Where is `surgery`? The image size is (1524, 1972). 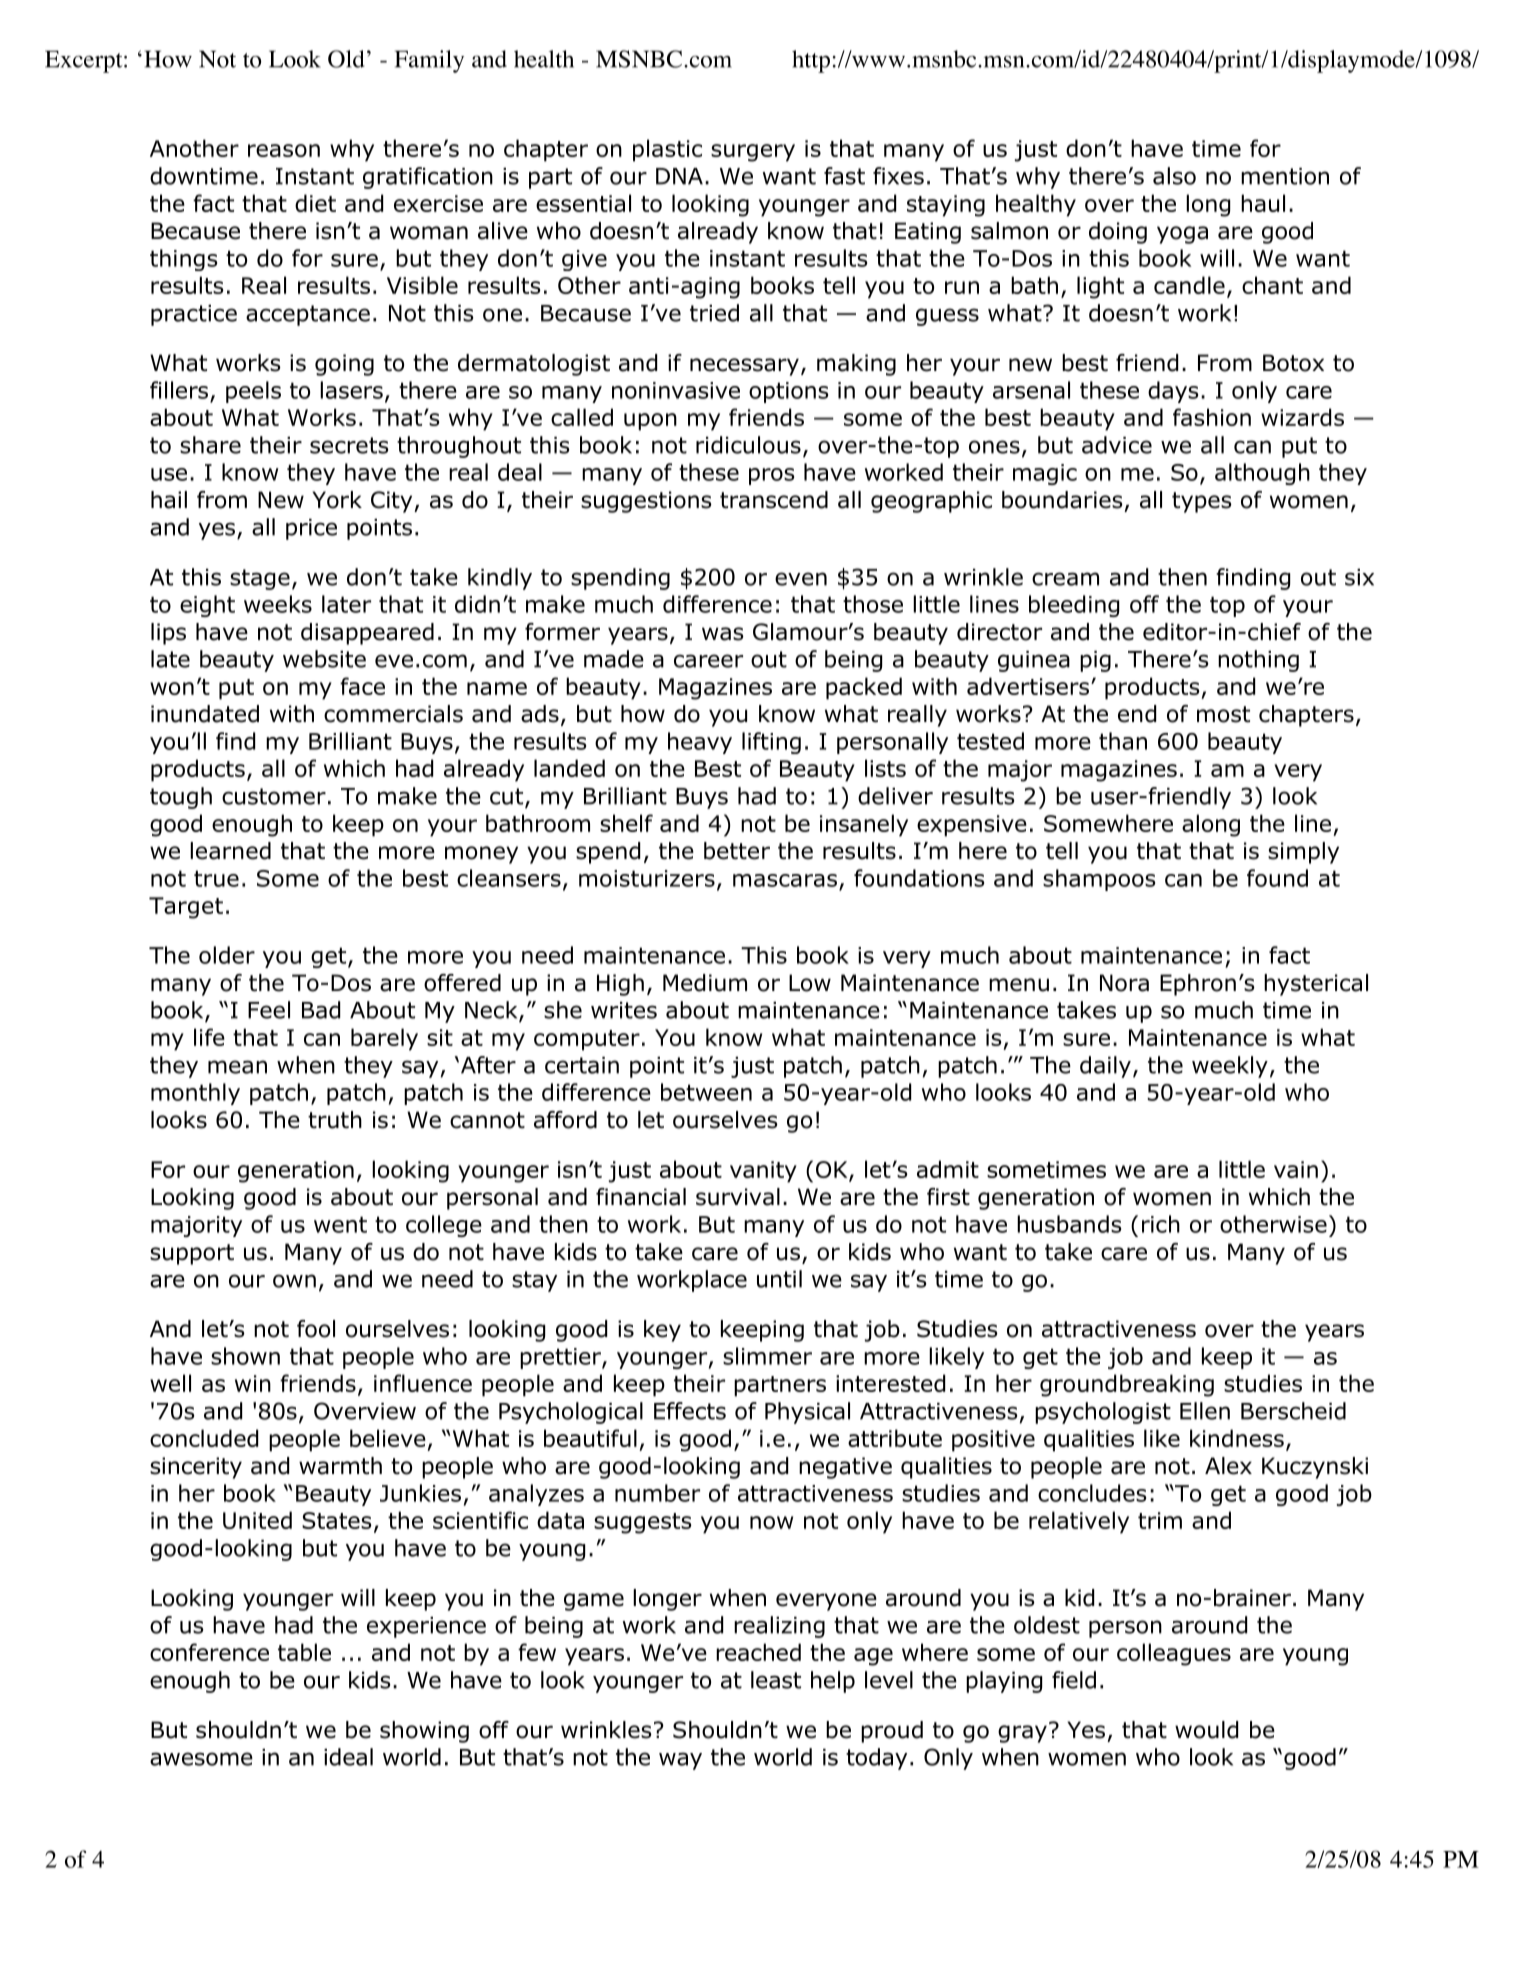 surgery is located at coordinates (753, 153).
